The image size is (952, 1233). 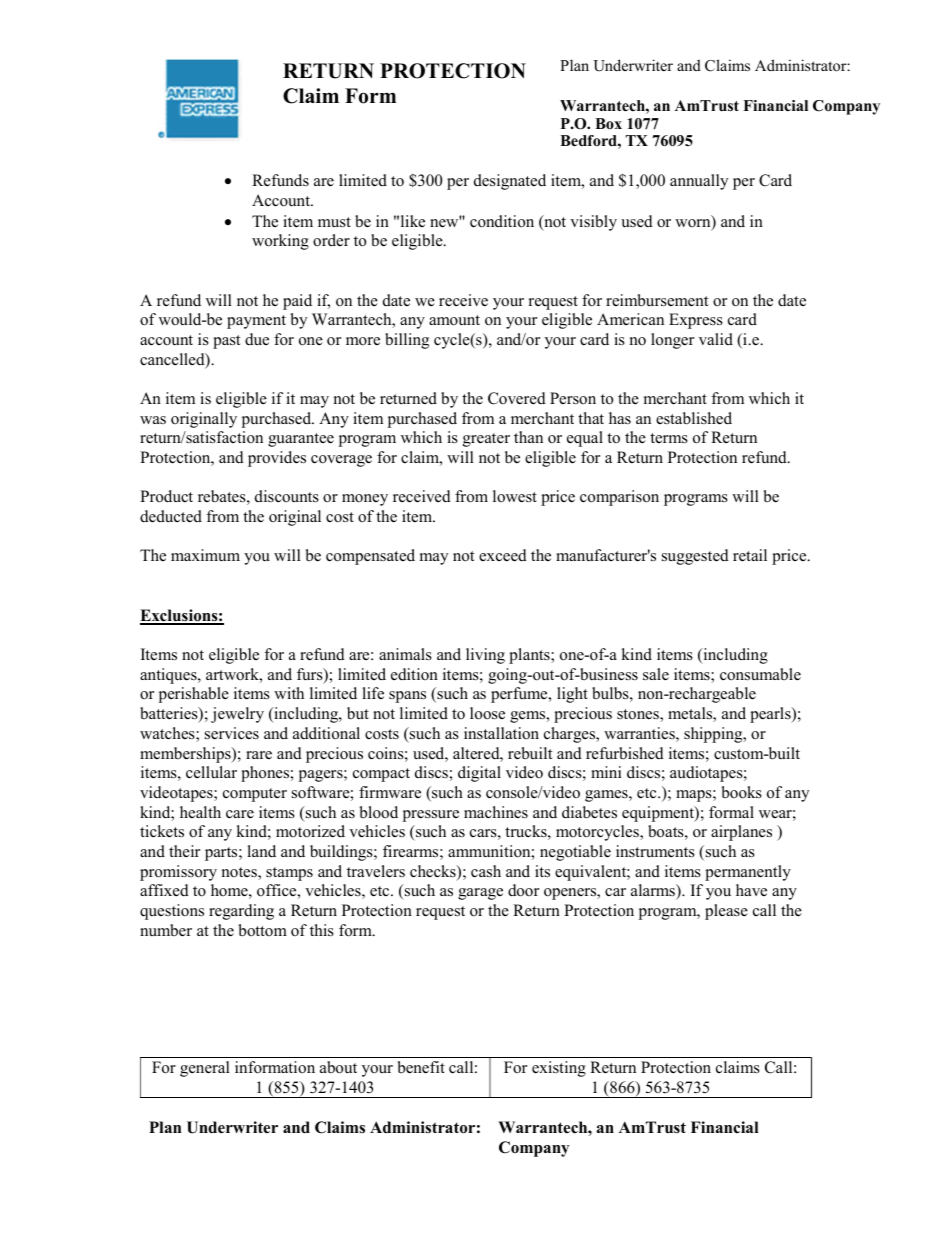 I want to click on notes, so click(x=240, y=873).
